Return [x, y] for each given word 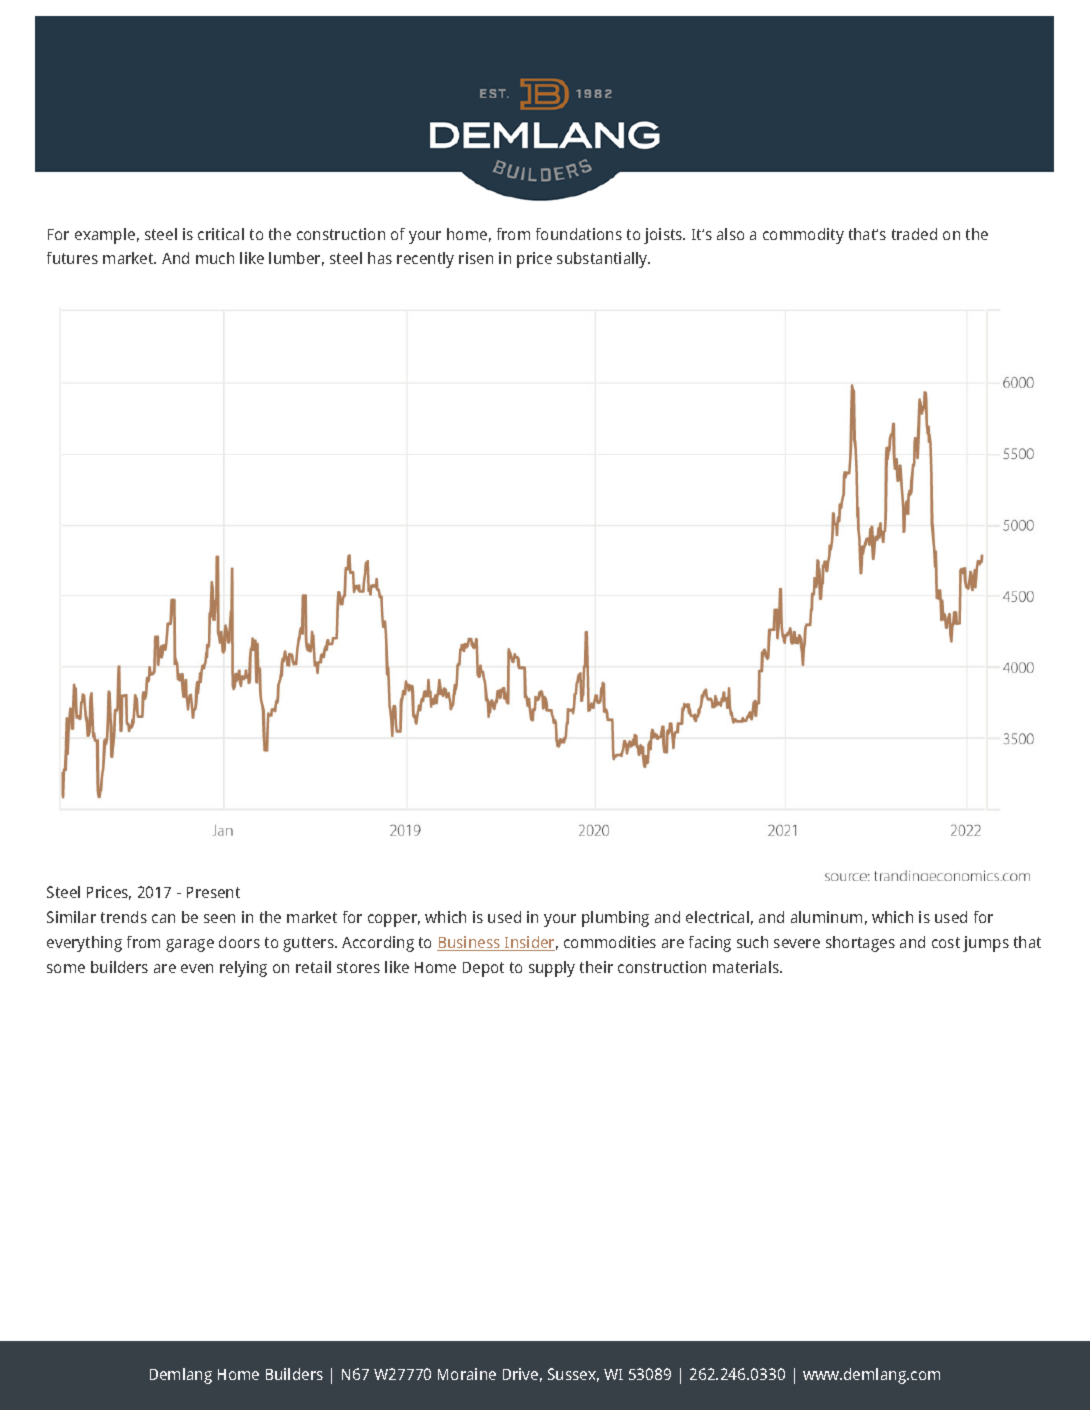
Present [213, 892]
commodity [803, 236]
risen [476, 258]
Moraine [467, 1374]
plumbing [615, 919]
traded [914, 234]
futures [72, 258]
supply [552, 969]
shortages [860, 944]
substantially [603, 260]
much [215, 258]
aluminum [826, 917]
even [197, 968]
